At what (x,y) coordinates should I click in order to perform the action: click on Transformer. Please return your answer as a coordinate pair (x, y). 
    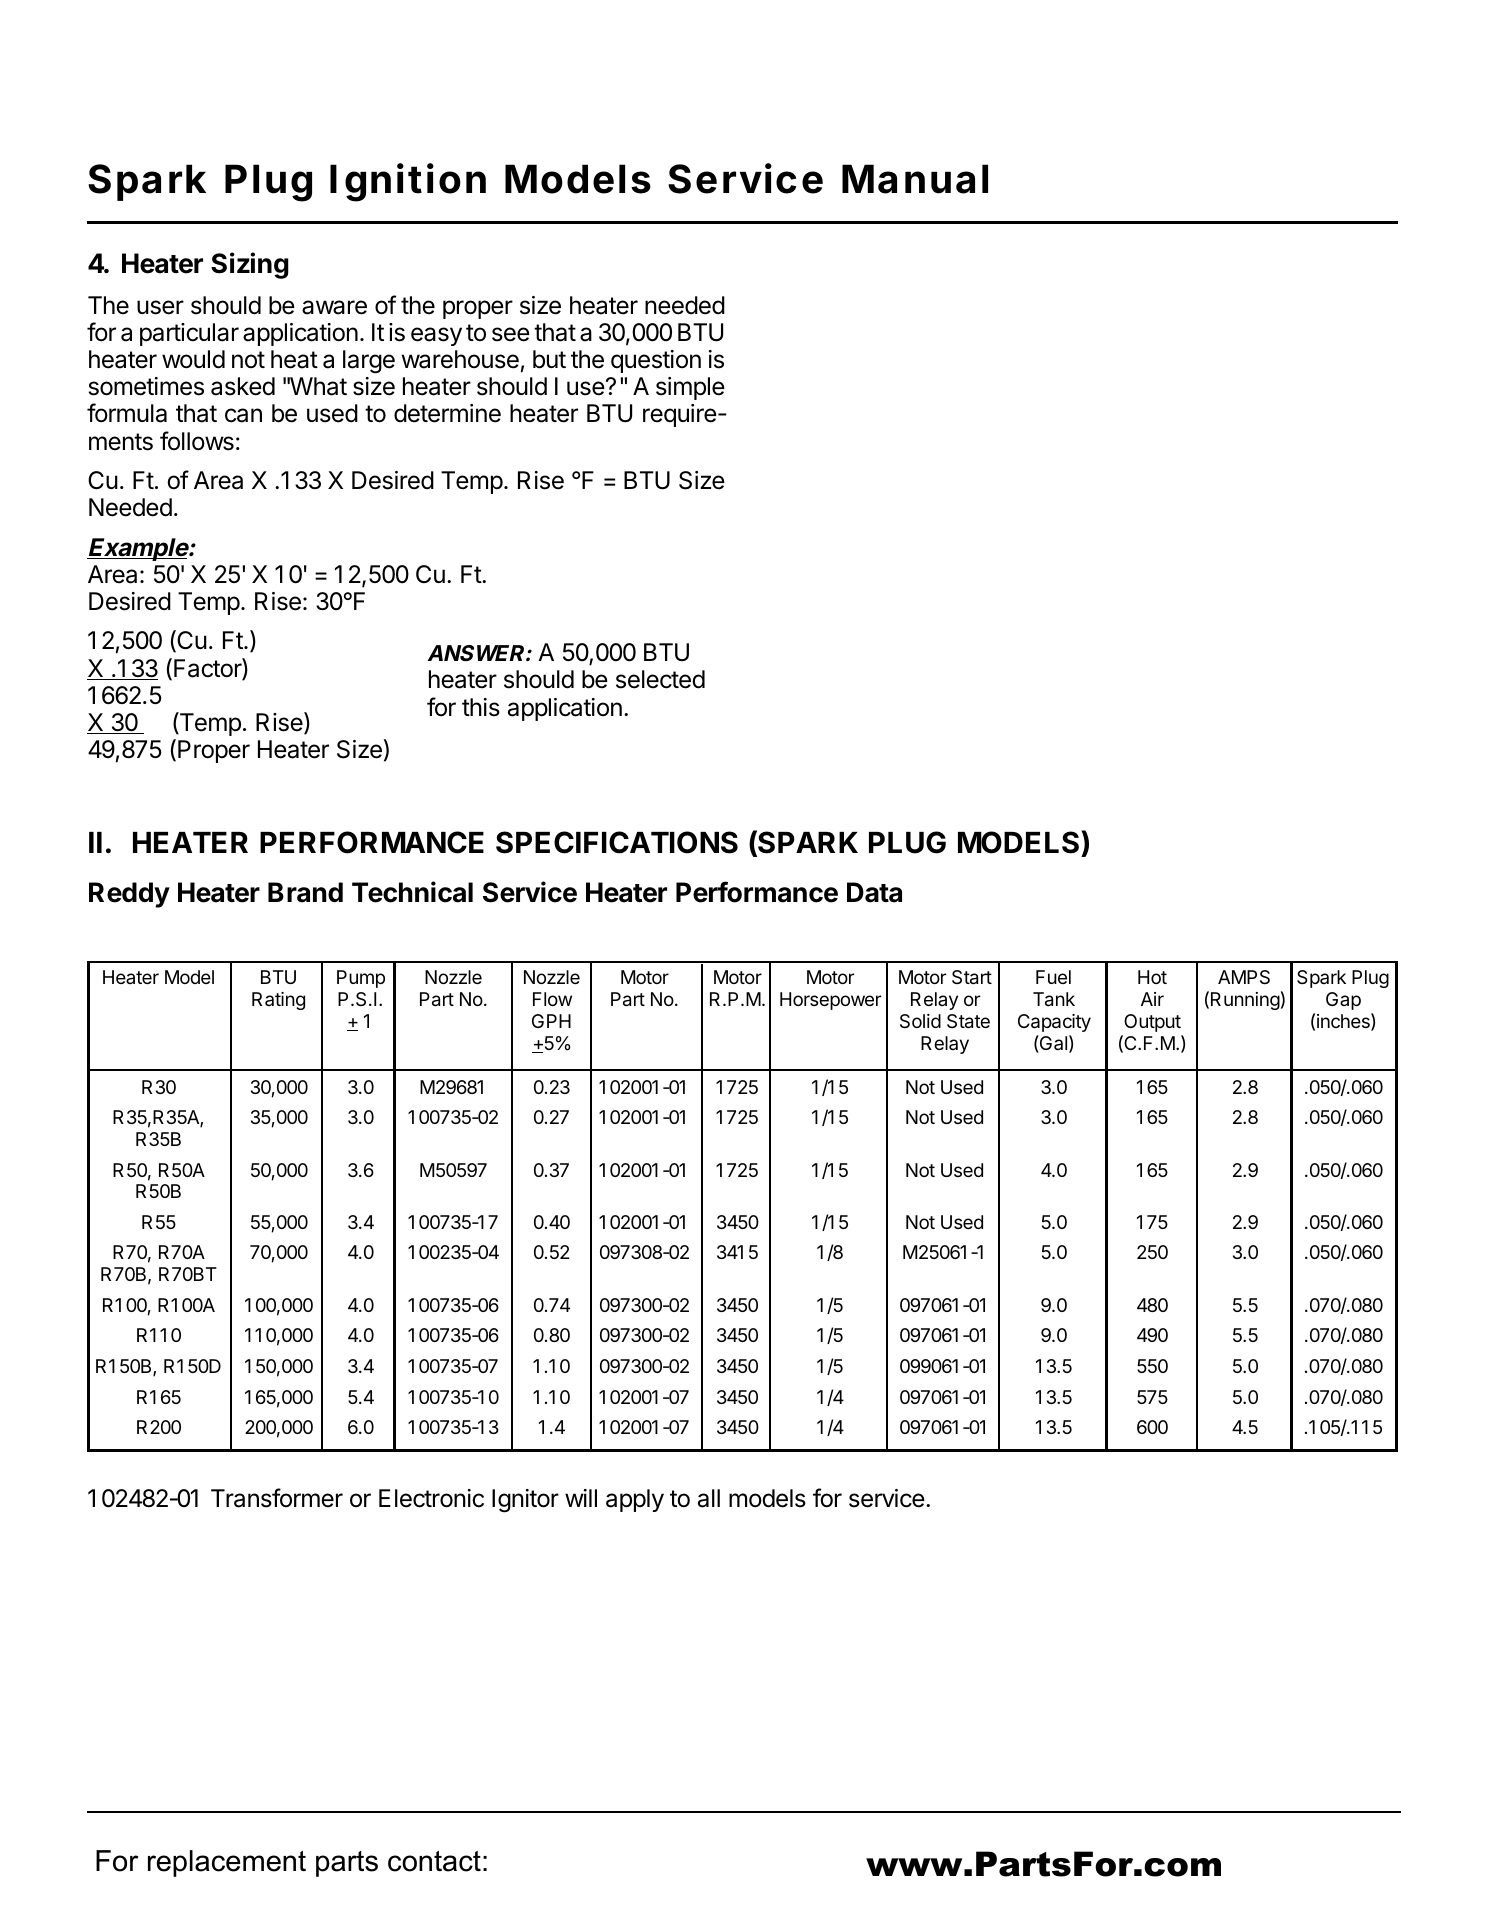
    Looking at the image, I should click on (277, 1498).
